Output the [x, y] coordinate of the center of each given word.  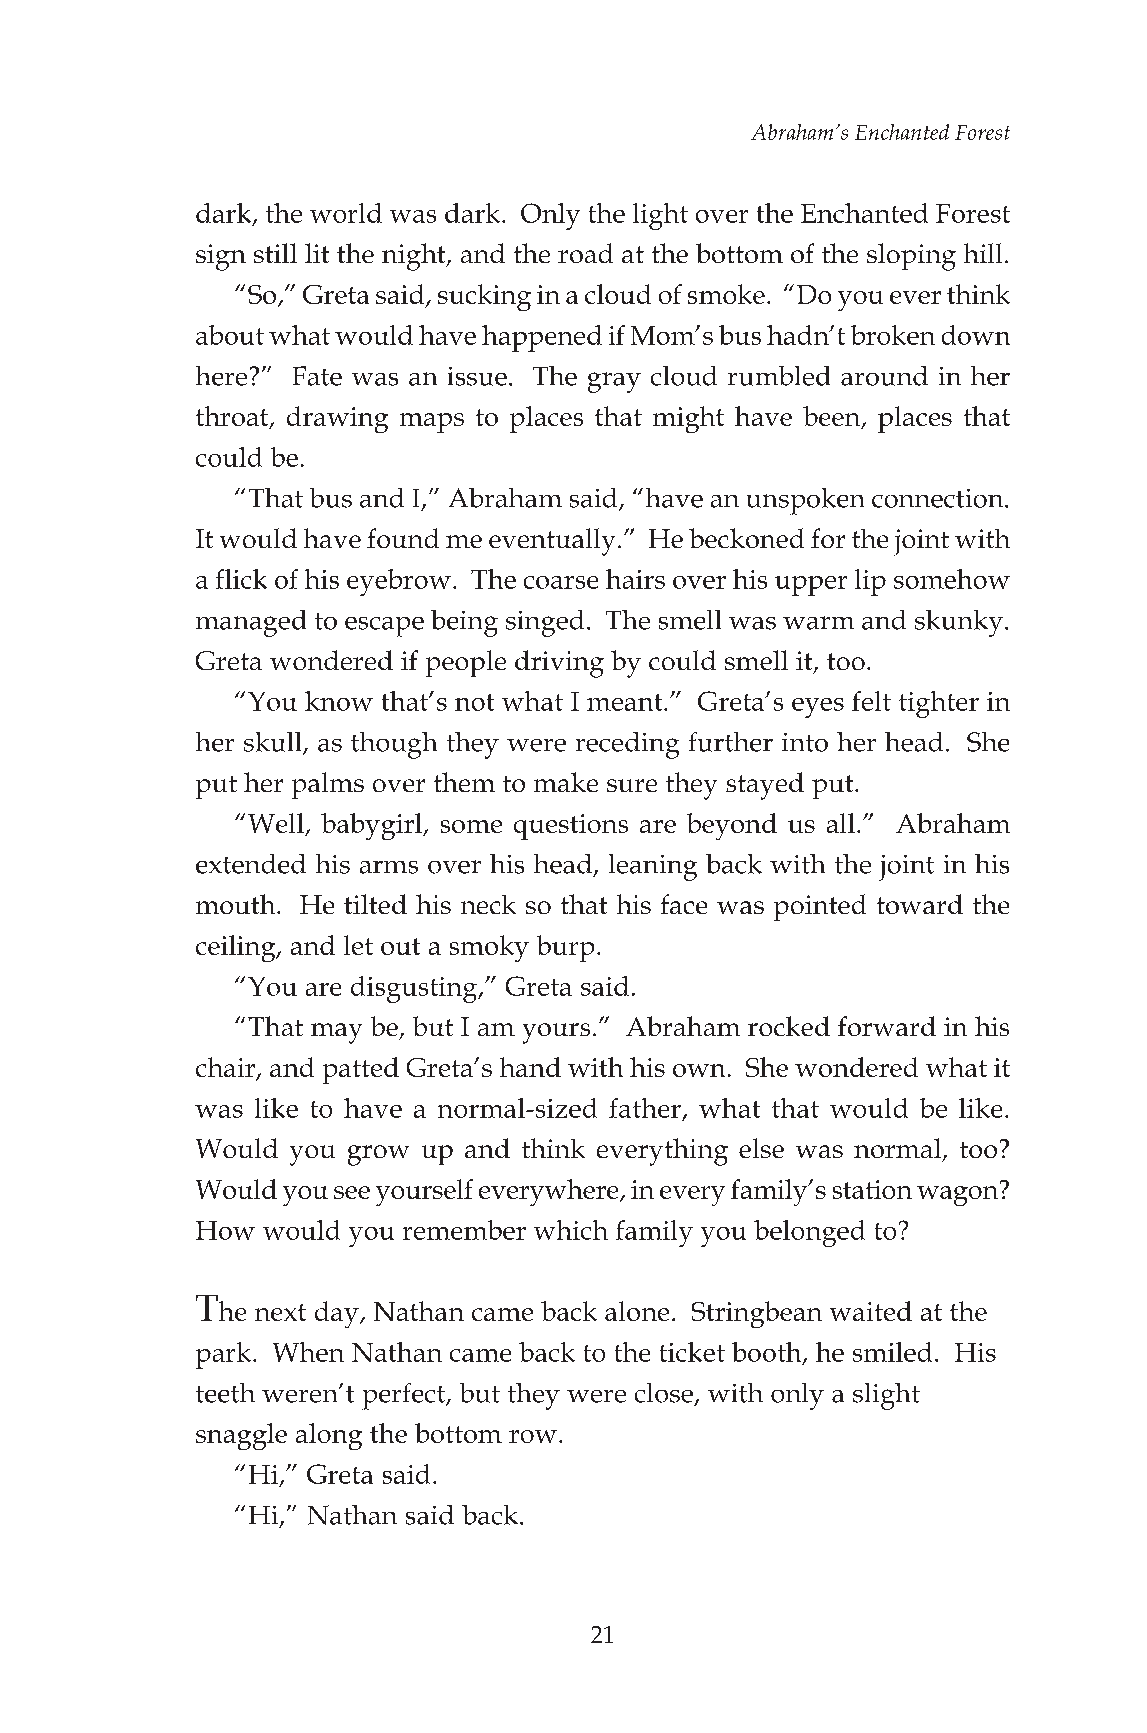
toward [920, 904]
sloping [911, 257]
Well [276, 823]
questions [571, 827]
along [329, 1436]
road [585, 253]
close [664, 1393]
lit [317, 253]
